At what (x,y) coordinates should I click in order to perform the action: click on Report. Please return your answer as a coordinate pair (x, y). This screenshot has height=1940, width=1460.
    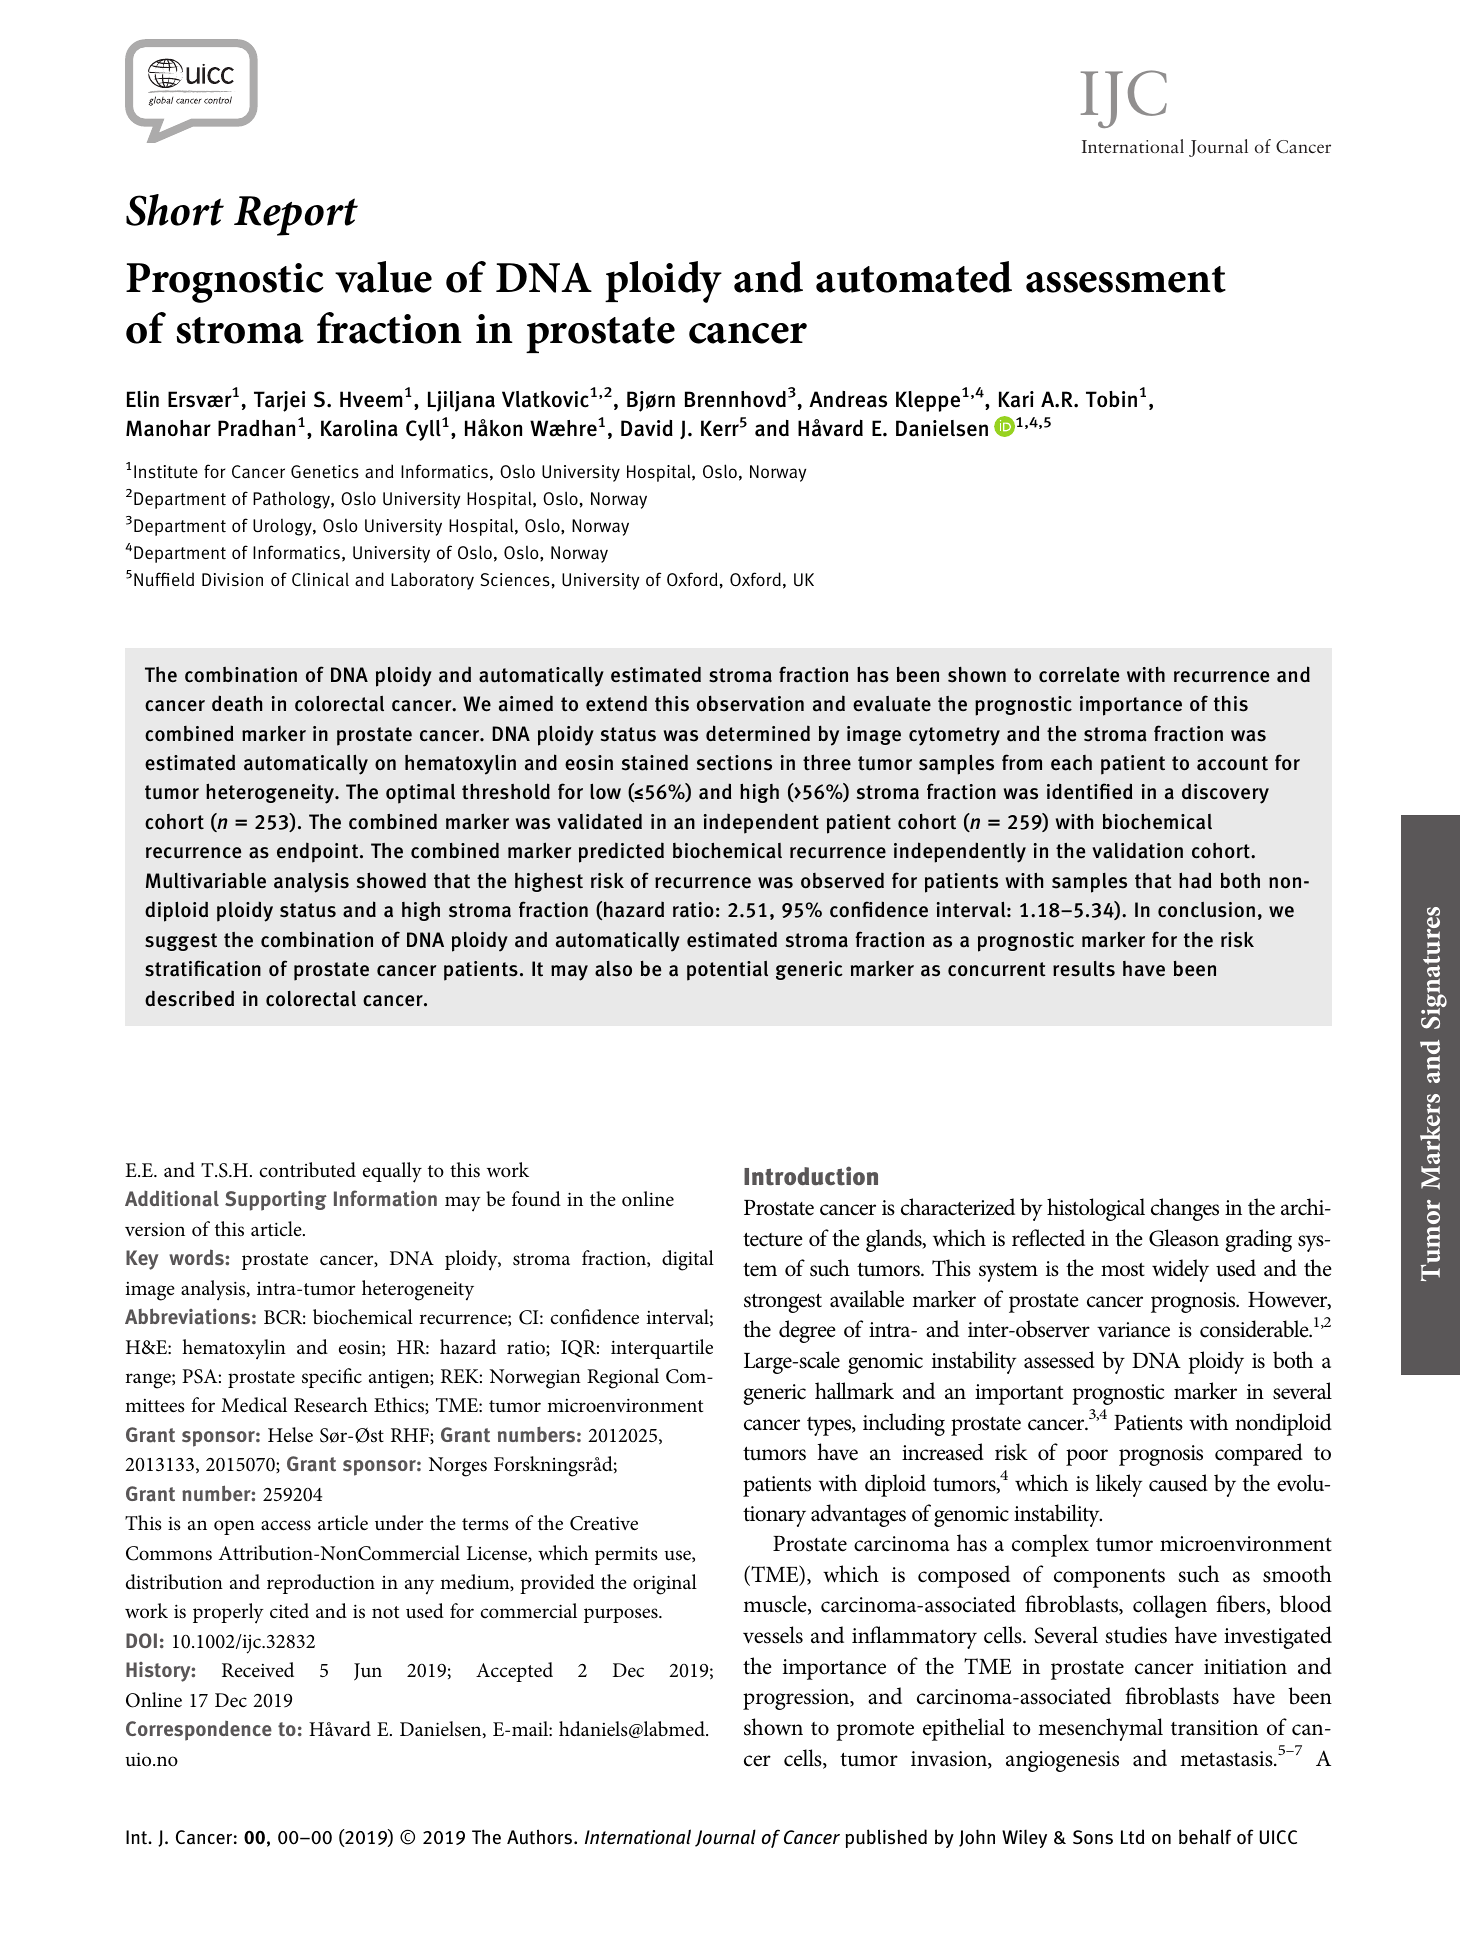
    Looking at the image, I should click on (296, 216).
